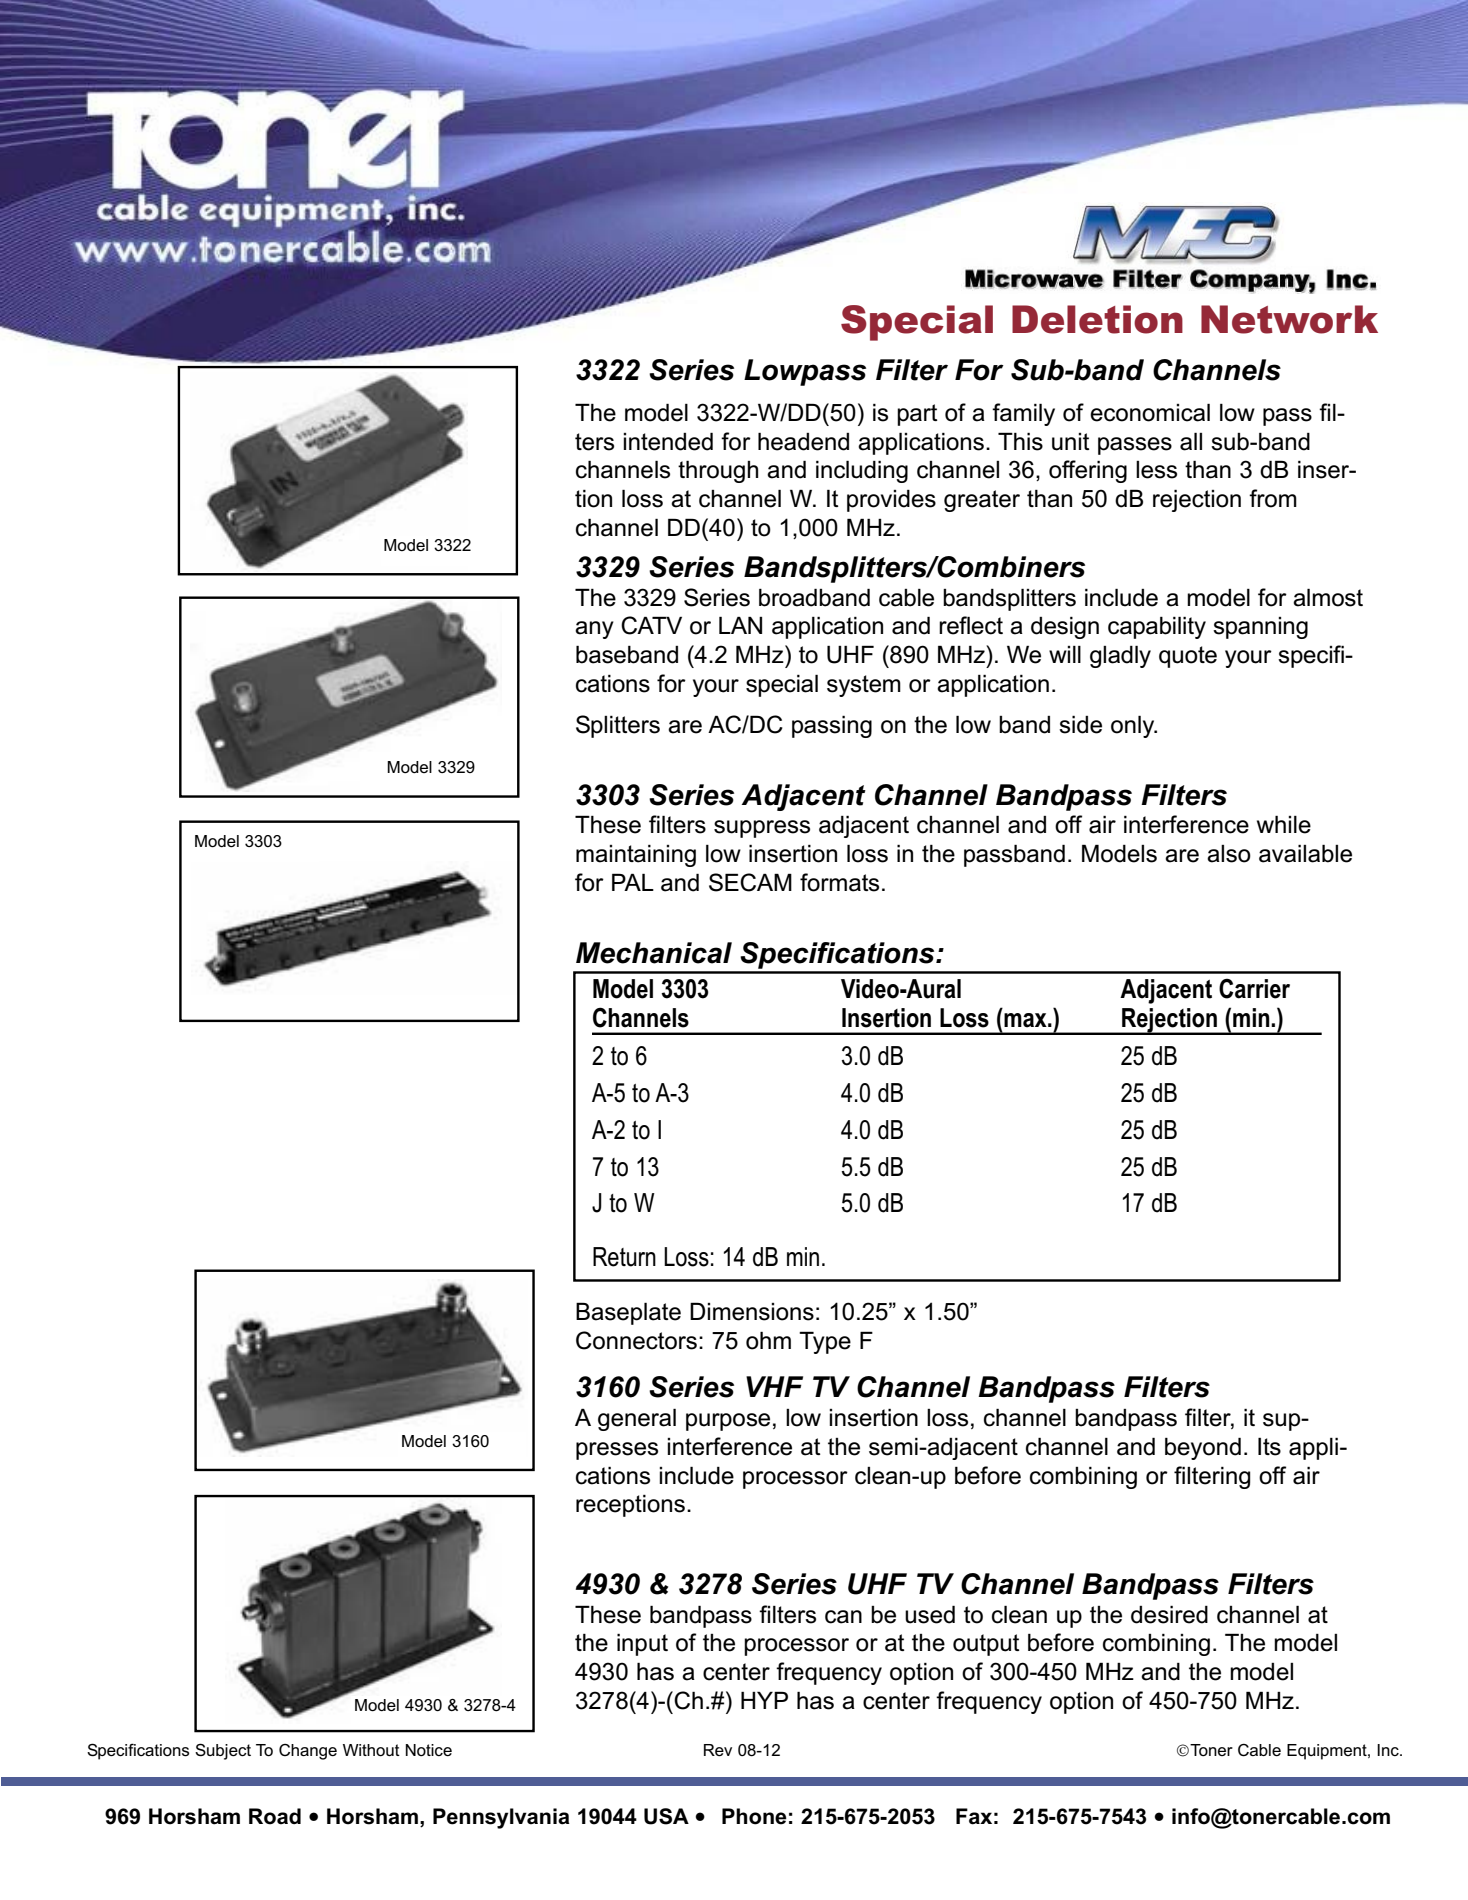 This document has width=1468, height=1900. Describe the element at coordinates (1150, 412) in the document. I see `economical` at that location.
